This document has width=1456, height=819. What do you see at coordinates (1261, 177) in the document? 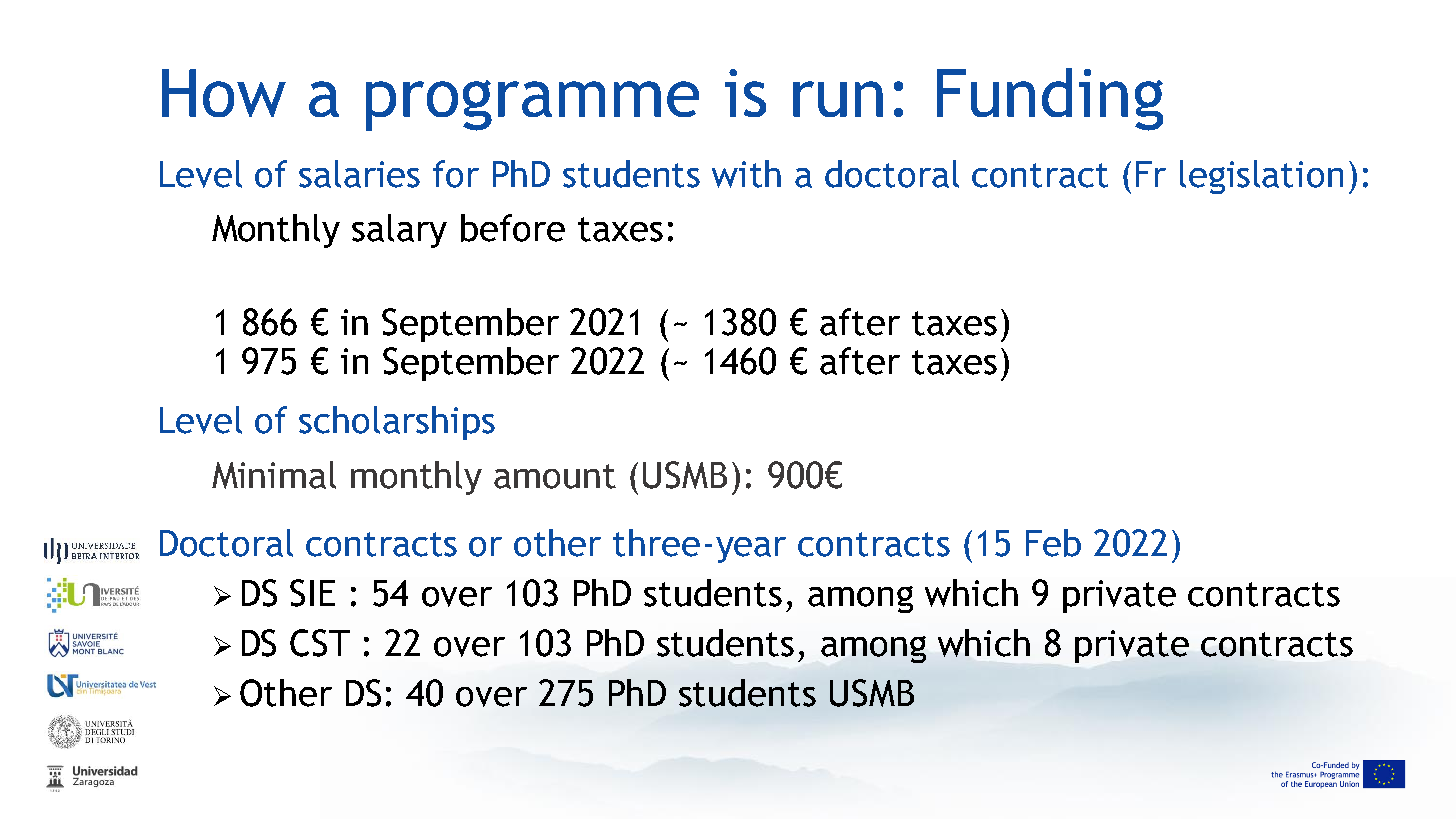
I see `legislation` at bounding box center [1261, 177].
